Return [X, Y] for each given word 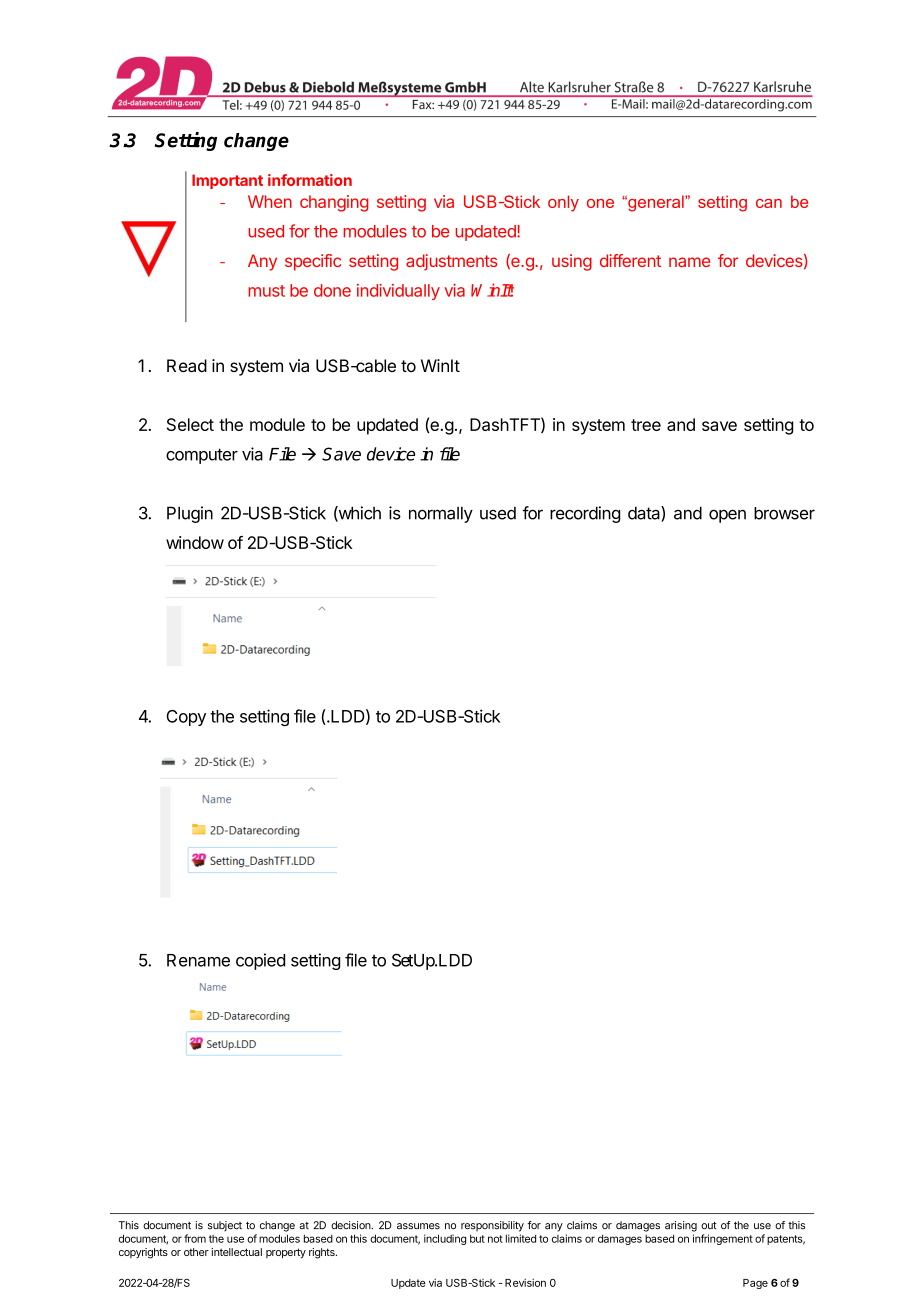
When [270, 201]
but [477, 1239]
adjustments [451, 262]
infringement [723, 1239]
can [769, 203]
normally [441, 514]
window [195, 542]
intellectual [236, 1252]
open [727, 516]
